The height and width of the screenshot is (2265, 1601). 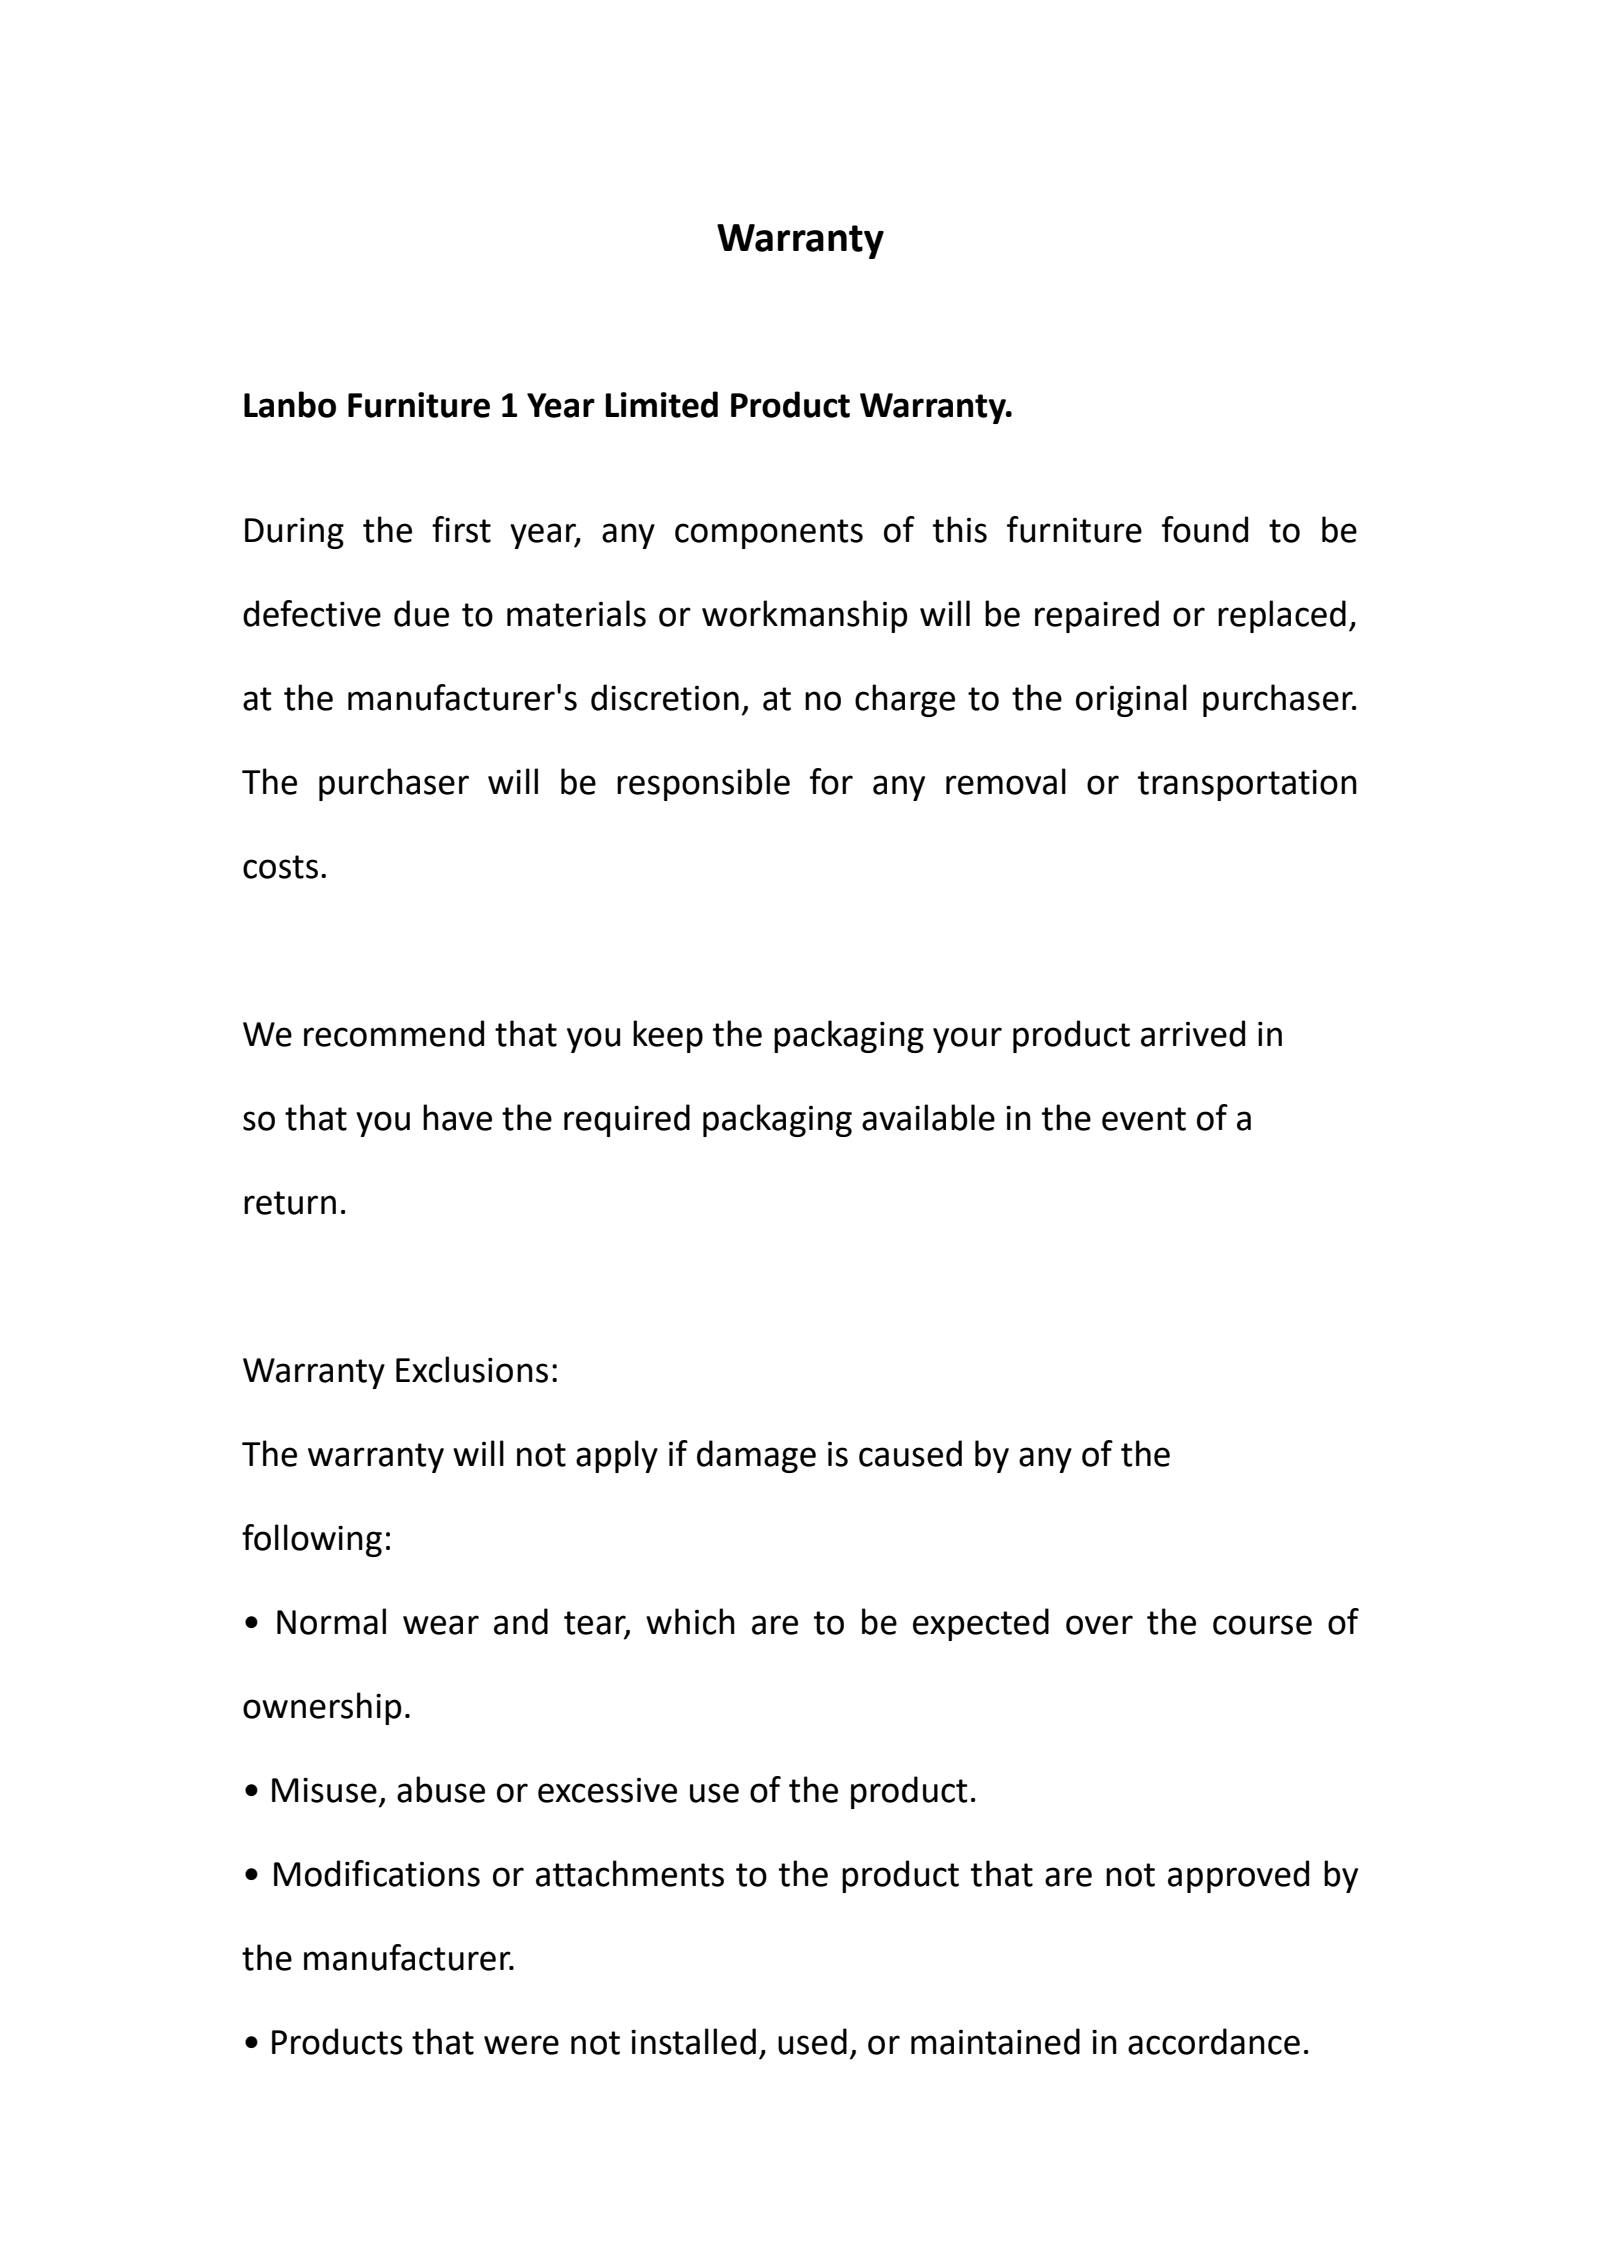 I want to click on components, so click(x=769, y=534).
